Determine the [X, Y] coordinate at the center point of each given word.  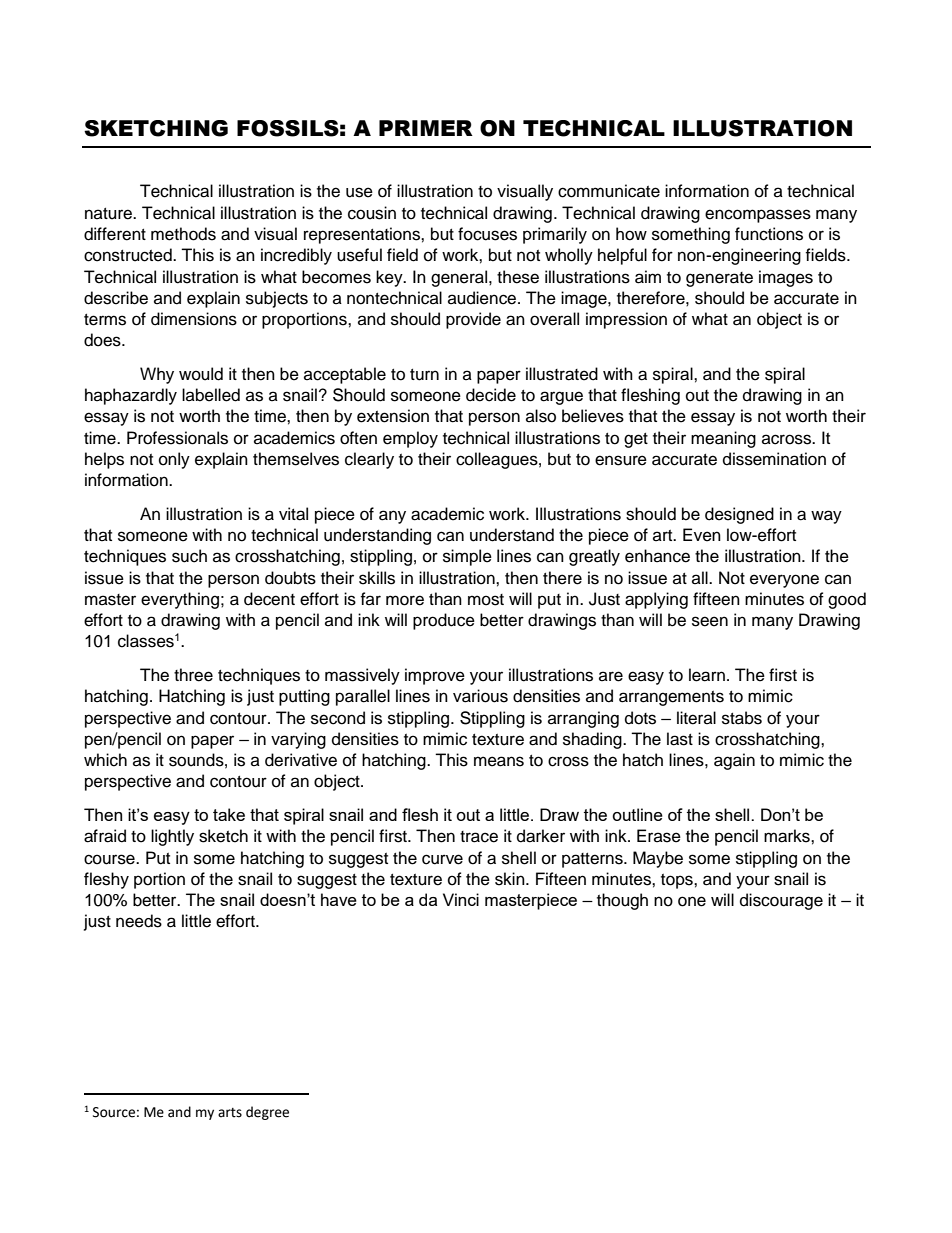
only [174, 460]
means [499, 761]
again [734, 761]
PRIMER [426, 128]
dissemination [774, 459]
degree [267, 1113]
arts [230, 1113]
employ [410, 439]
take [229, 814]
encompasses [758, 216]
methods [183, 234]
